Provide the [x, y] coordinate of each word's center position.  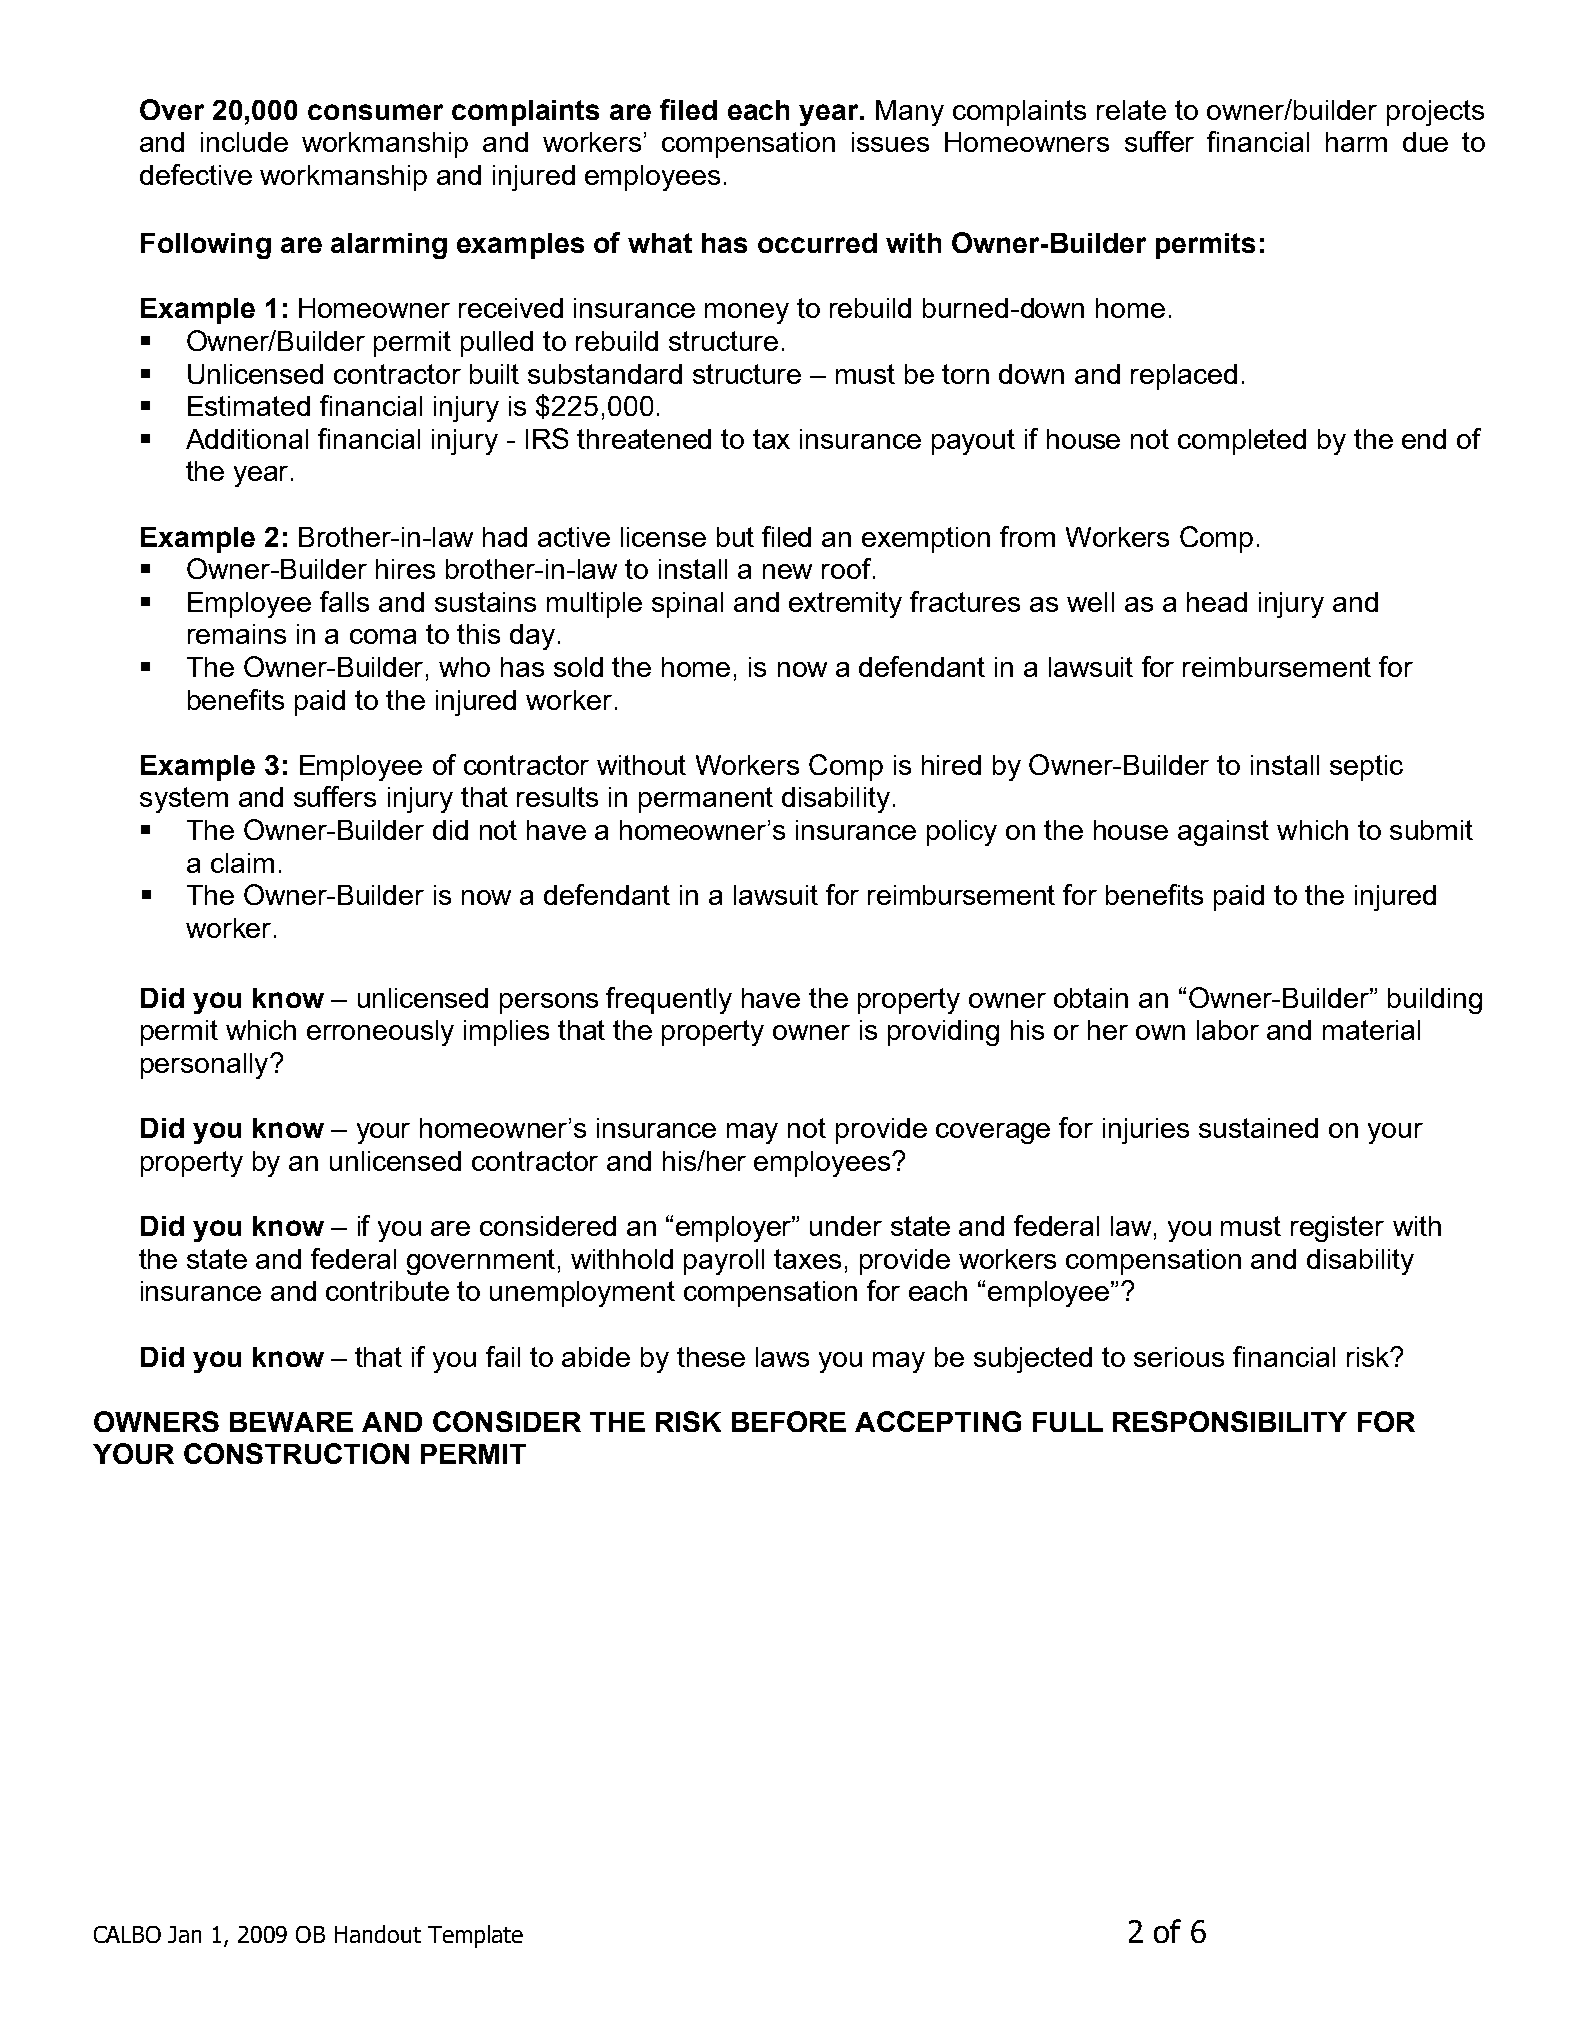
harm [1356, 142]
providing [943, 1033]
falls [344, 601]
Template [475, 1936]
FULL [1068, 1422]
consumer [375, 112]
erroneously [380, 1033]
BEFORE [789, 1421]
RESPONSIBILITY [1230, 1421]
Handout [378, 1934]
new [787, 571]
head [1217, 602]
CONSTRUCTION [296, 1453]
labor [1228, 1030]
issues [890, 142]
